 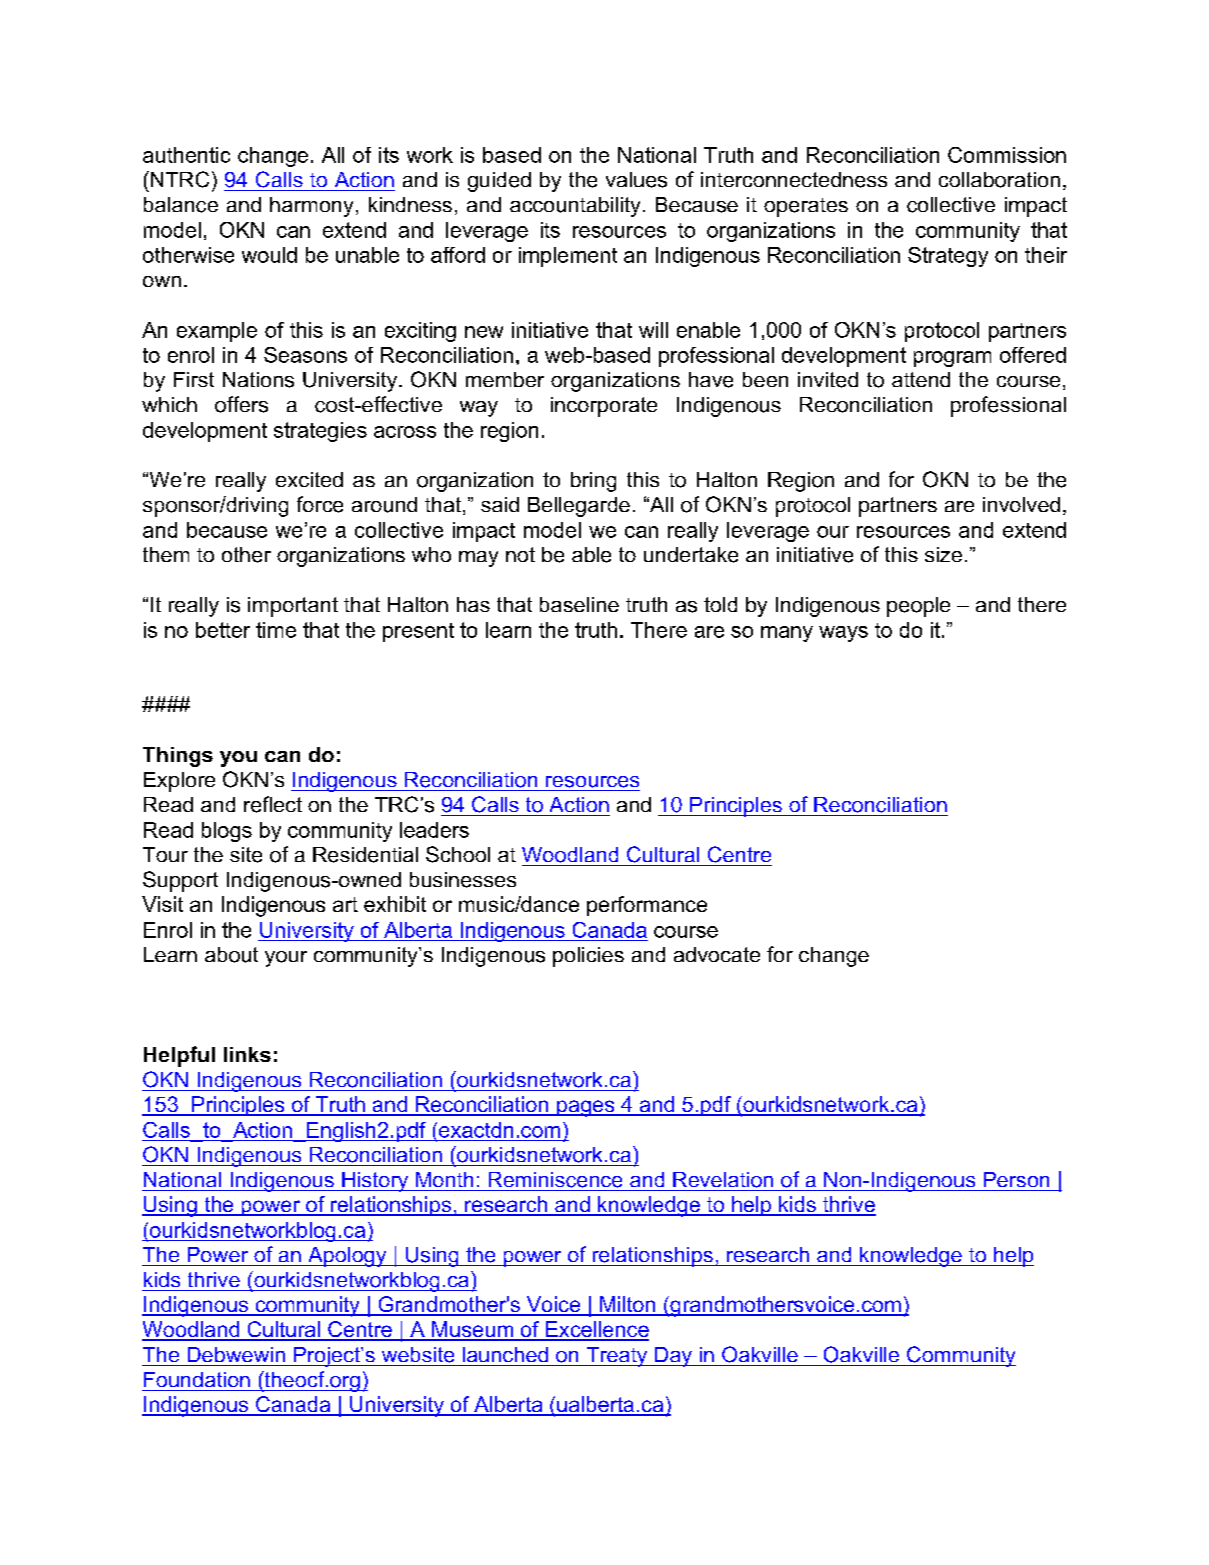 I want to click on leaders, so click(x=434, y=830).
